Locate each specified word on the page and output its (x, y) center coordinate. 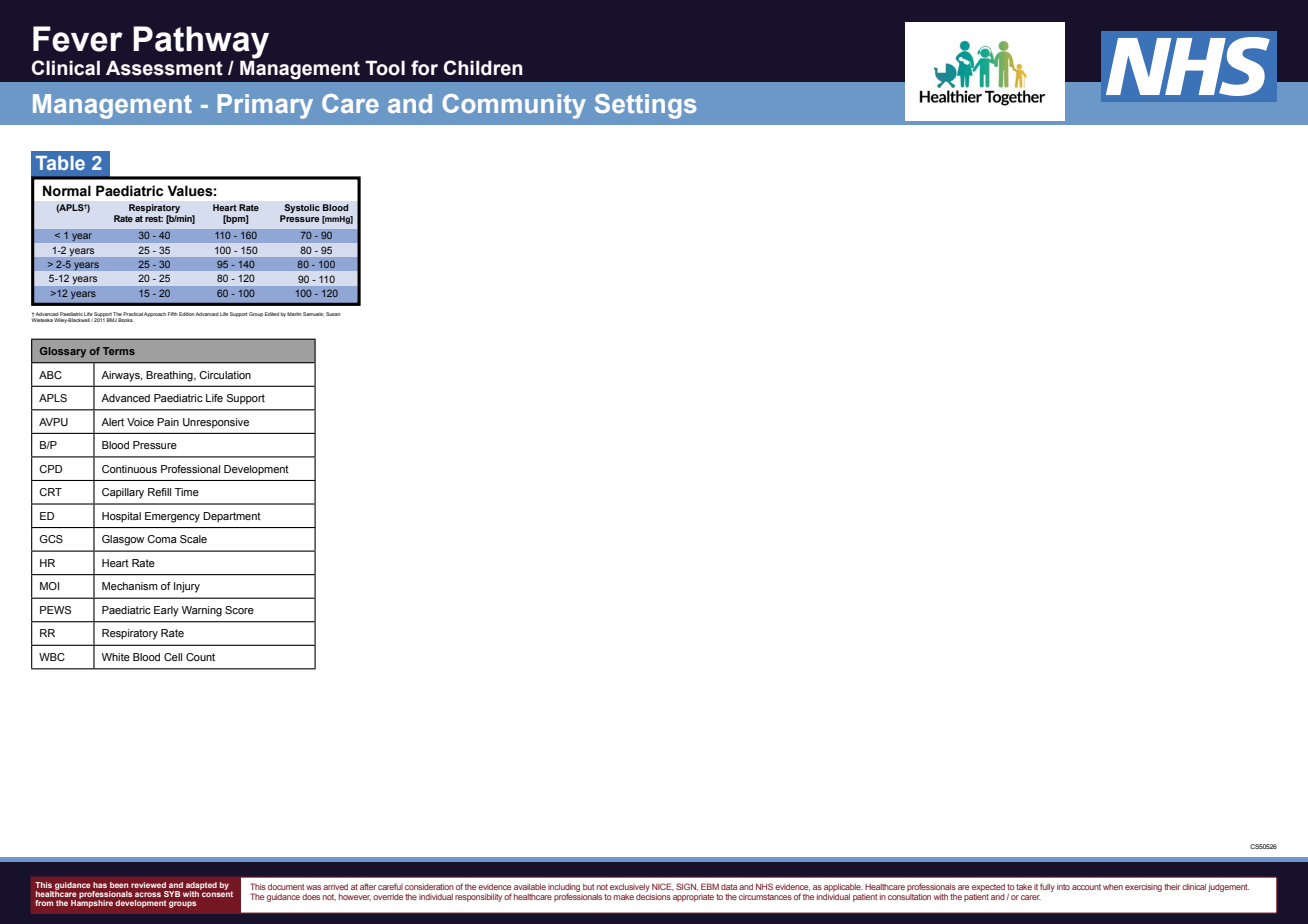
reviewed (148, 885)
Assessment (164, 68)
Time (187, 492)
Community (514, 106)
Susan (333, 314)
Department (232, 517)
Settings (645, 106)
